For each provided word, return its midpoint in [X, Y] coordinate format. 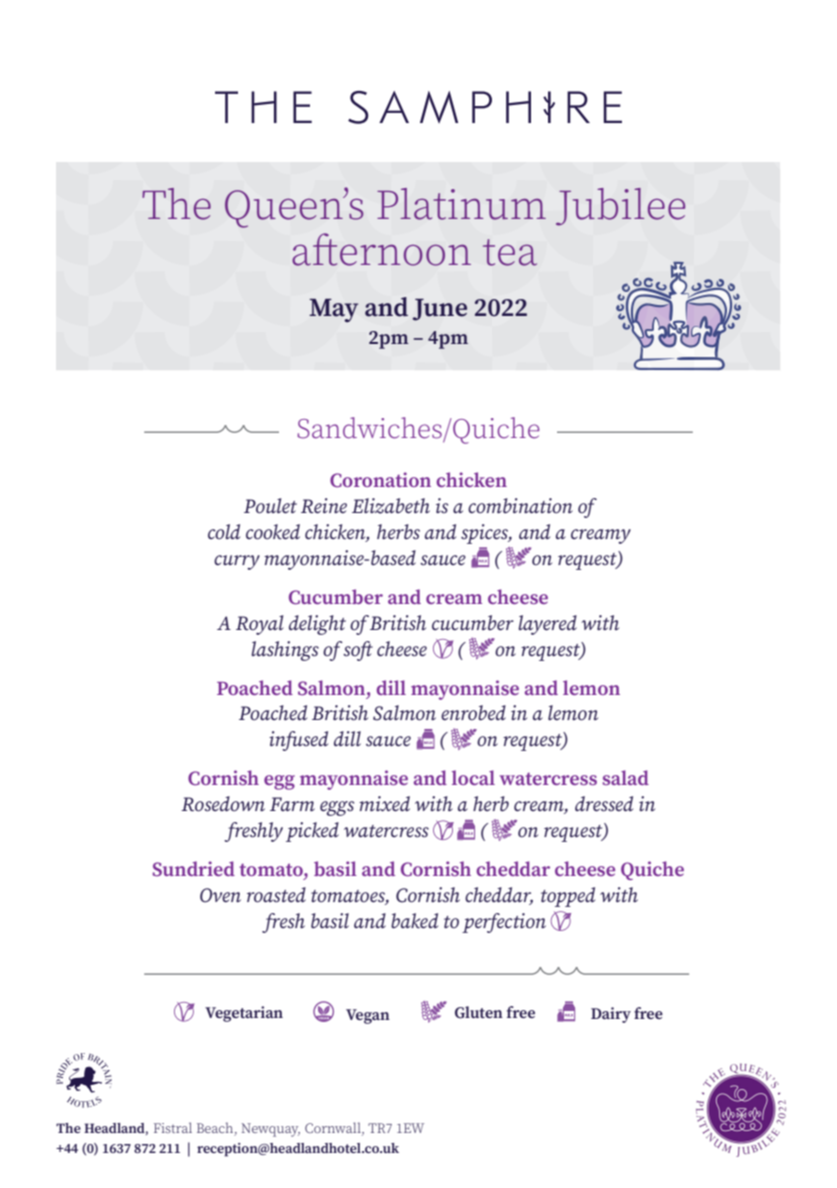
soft [358, 651]
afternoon [381, 249]
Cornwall [334, 1128]
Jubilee [620, 207]
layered [547, 625]
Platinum [461, 204]
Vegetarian [244, 1014]
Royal [259, 625]
